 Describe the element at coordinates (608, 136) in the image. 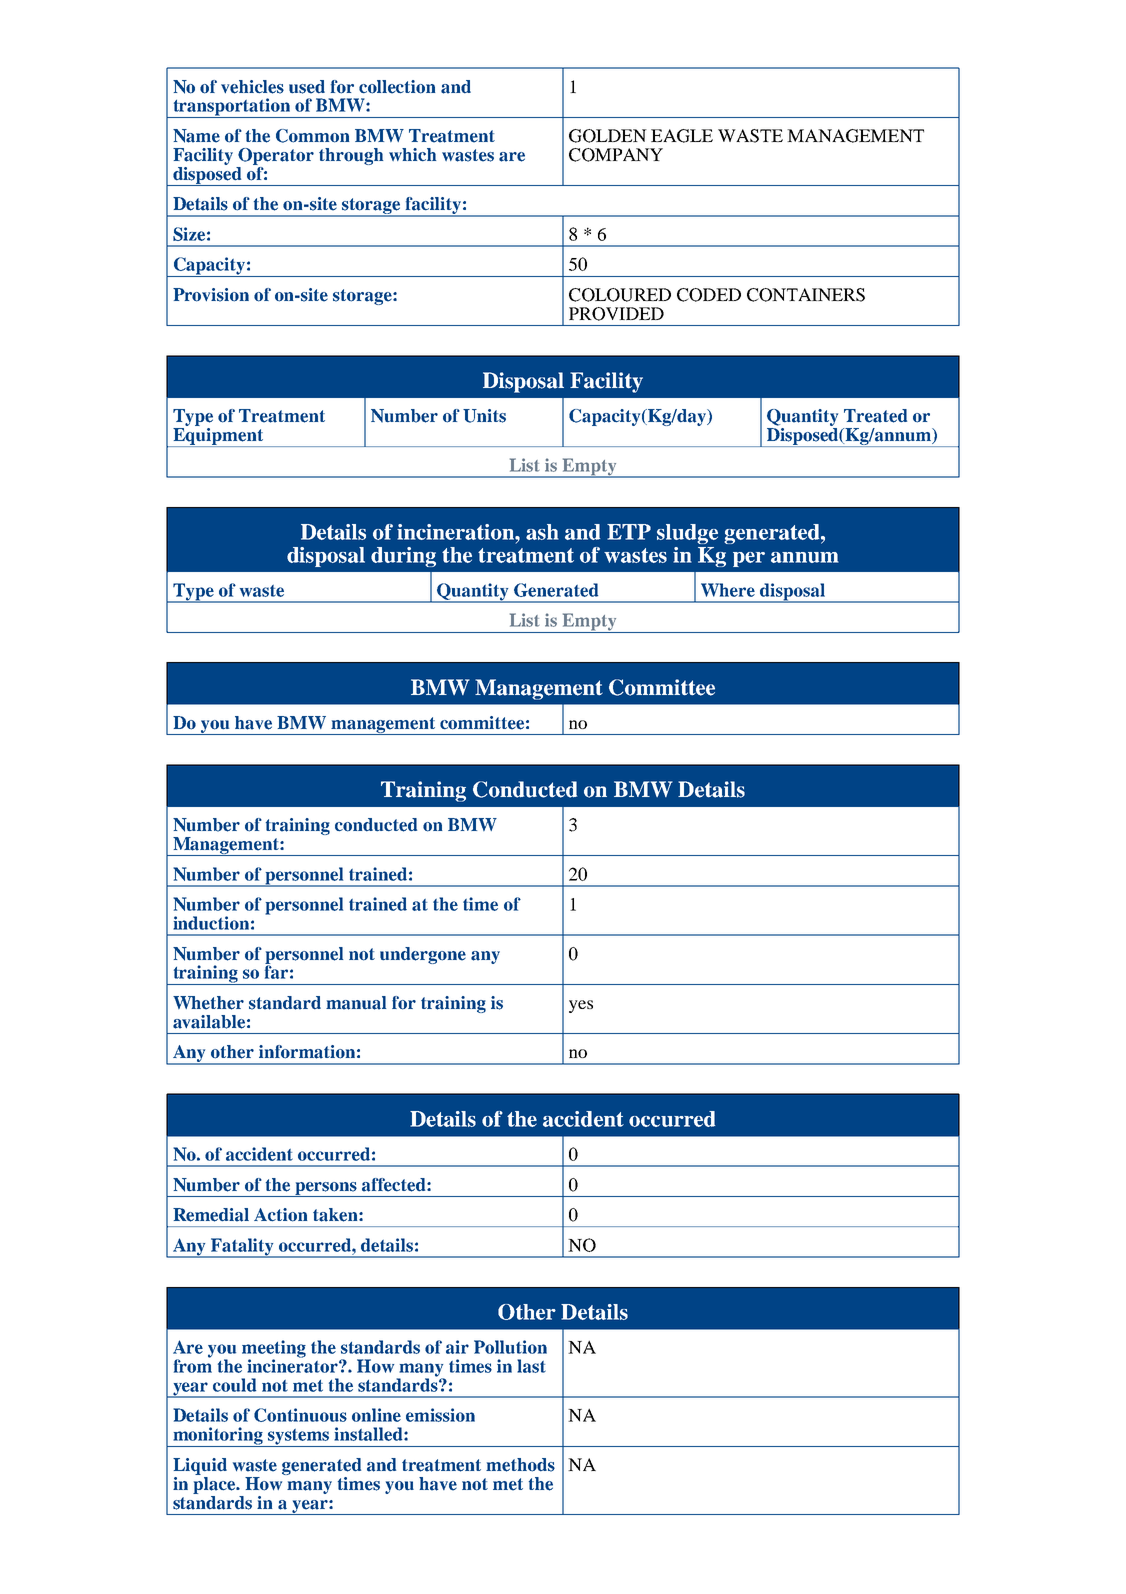

I see `GOLDEN` at that location.
